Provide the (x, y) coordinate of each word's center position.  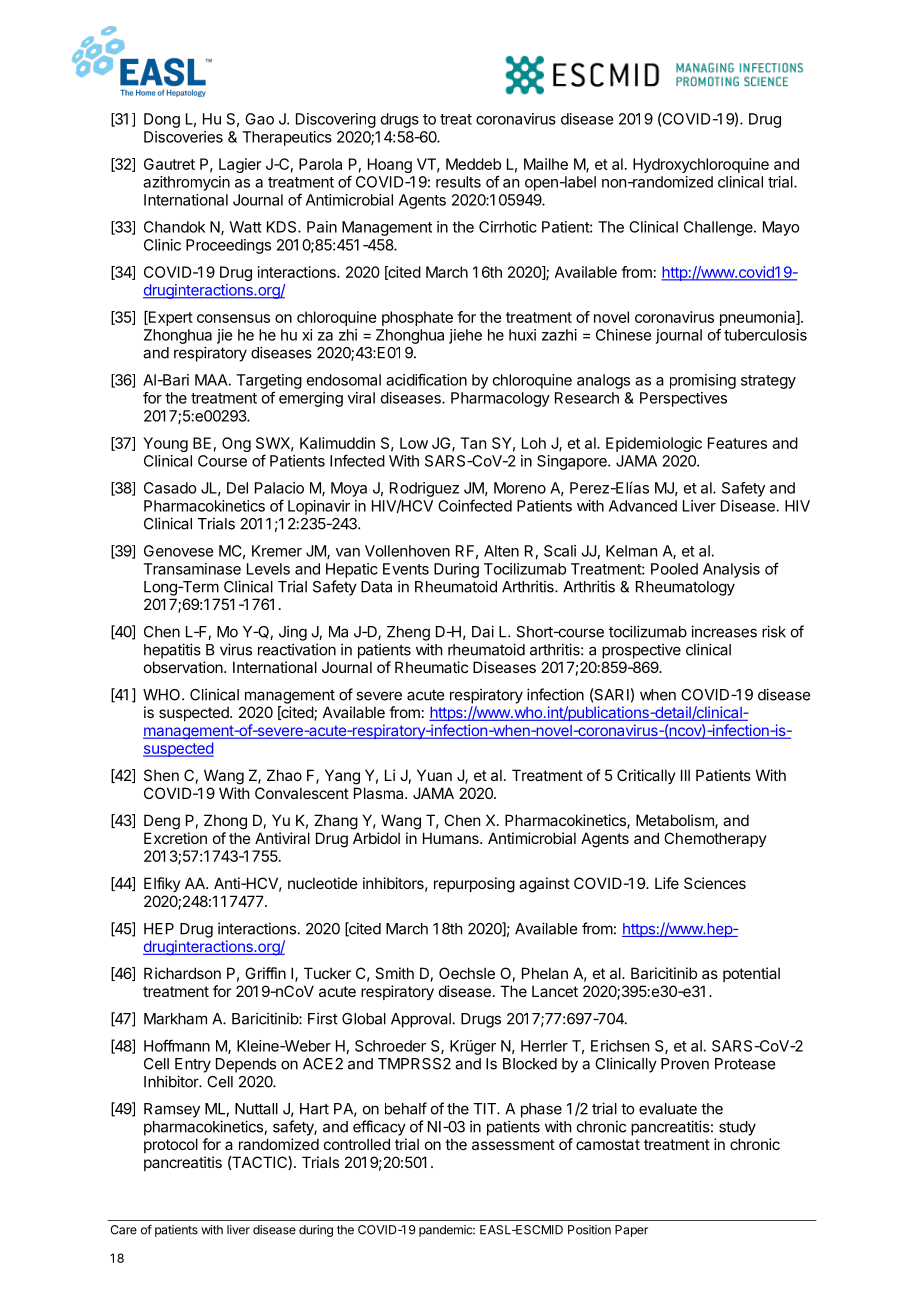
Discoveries (183, 137)
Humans (452, 838)
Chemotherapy (715, 839)
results (458, 182)
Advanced (643, 506)
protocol (171, 1145)
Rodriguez (424, 489)
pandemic (447, 1231)
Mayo (781, 228)
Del (237, 488)
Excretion (175, 838)
